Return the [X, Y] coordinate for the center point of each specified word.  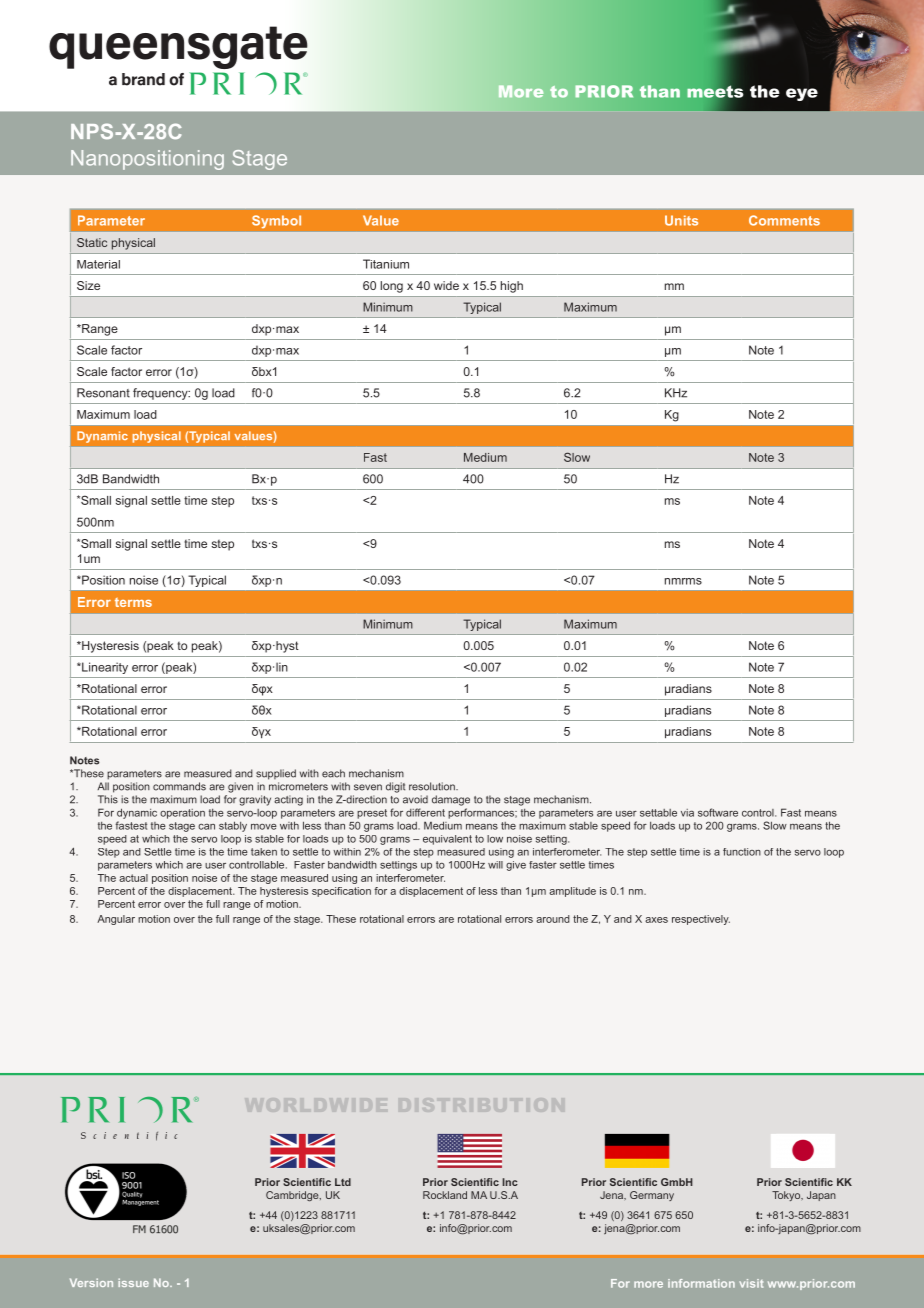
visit [751, 1283]
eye [802, 94]
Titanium [386, 264]
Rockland [445, 1195]
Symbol [276, 221]
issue [133, 1282]
